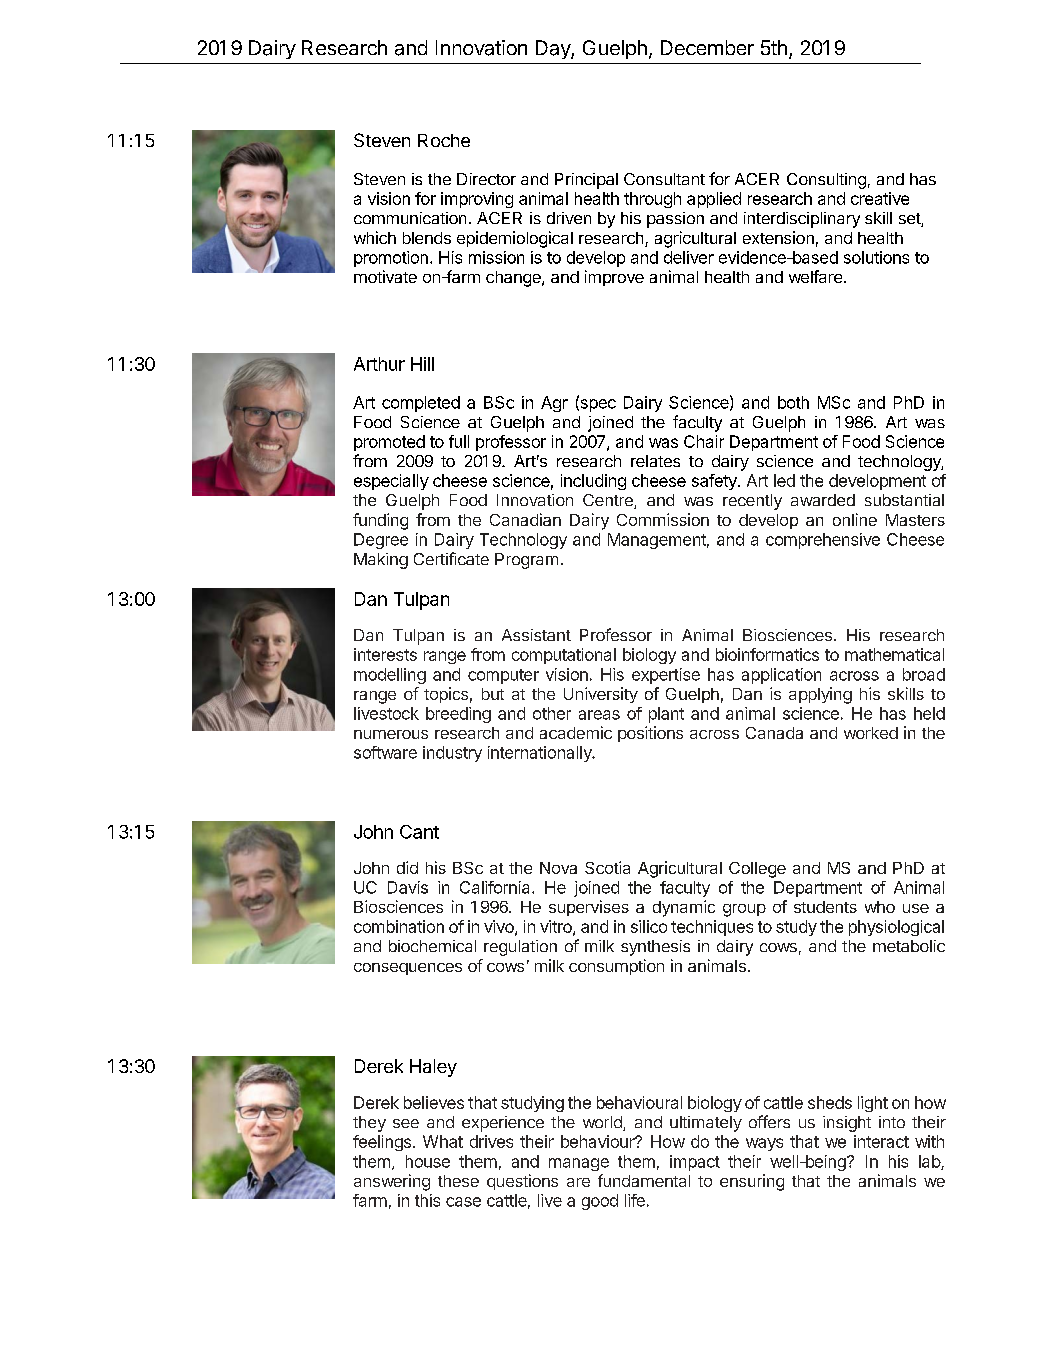  I want to click on expertise, so click(666, 676).
